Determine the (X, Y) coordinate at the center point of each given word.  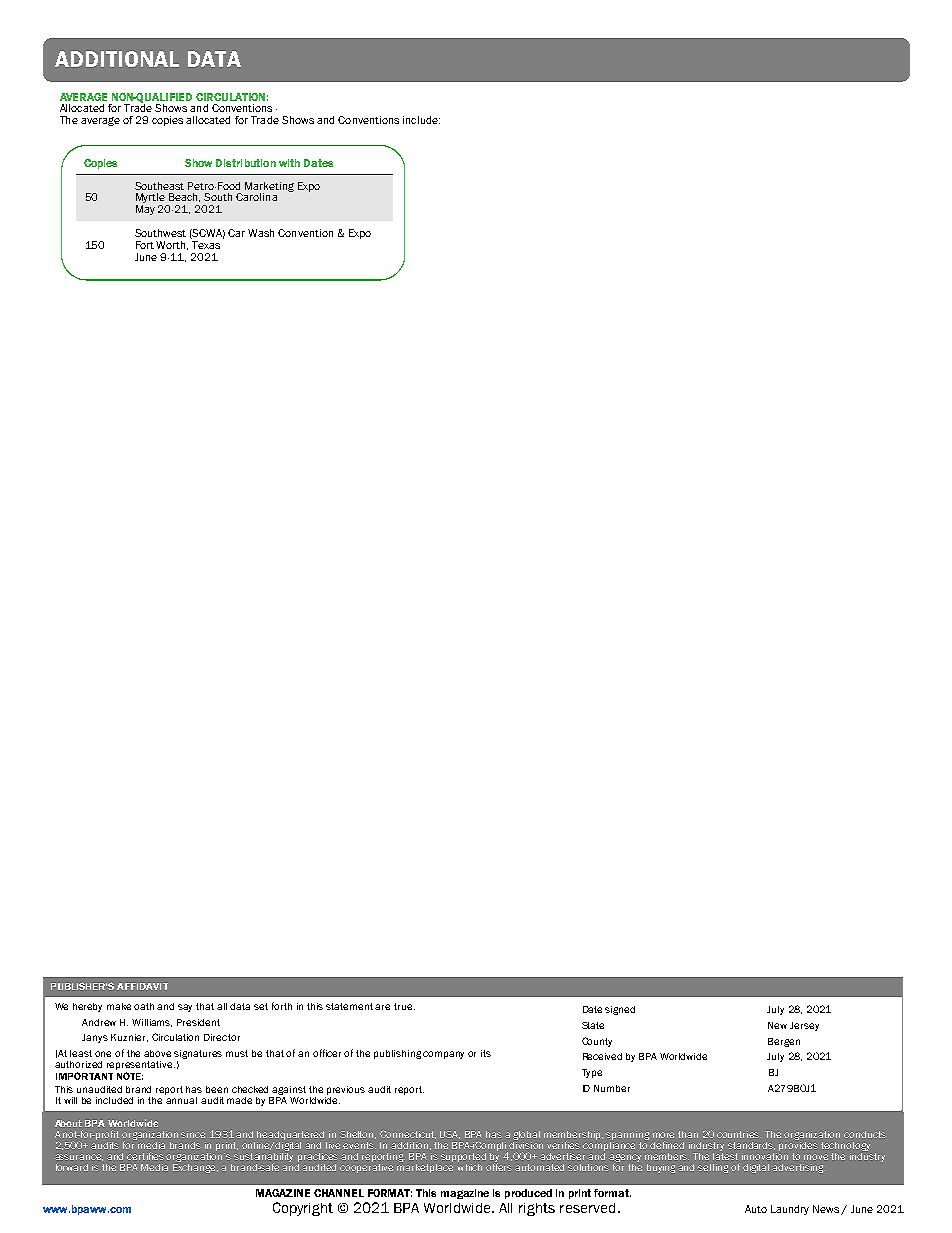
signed (620, 1010)
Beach (184, 197)
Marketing (269, 188)
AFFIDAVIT (142, 986)
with (289, 163)
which (469, 1166)
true (404, 1006)
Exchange (195, 1167)
